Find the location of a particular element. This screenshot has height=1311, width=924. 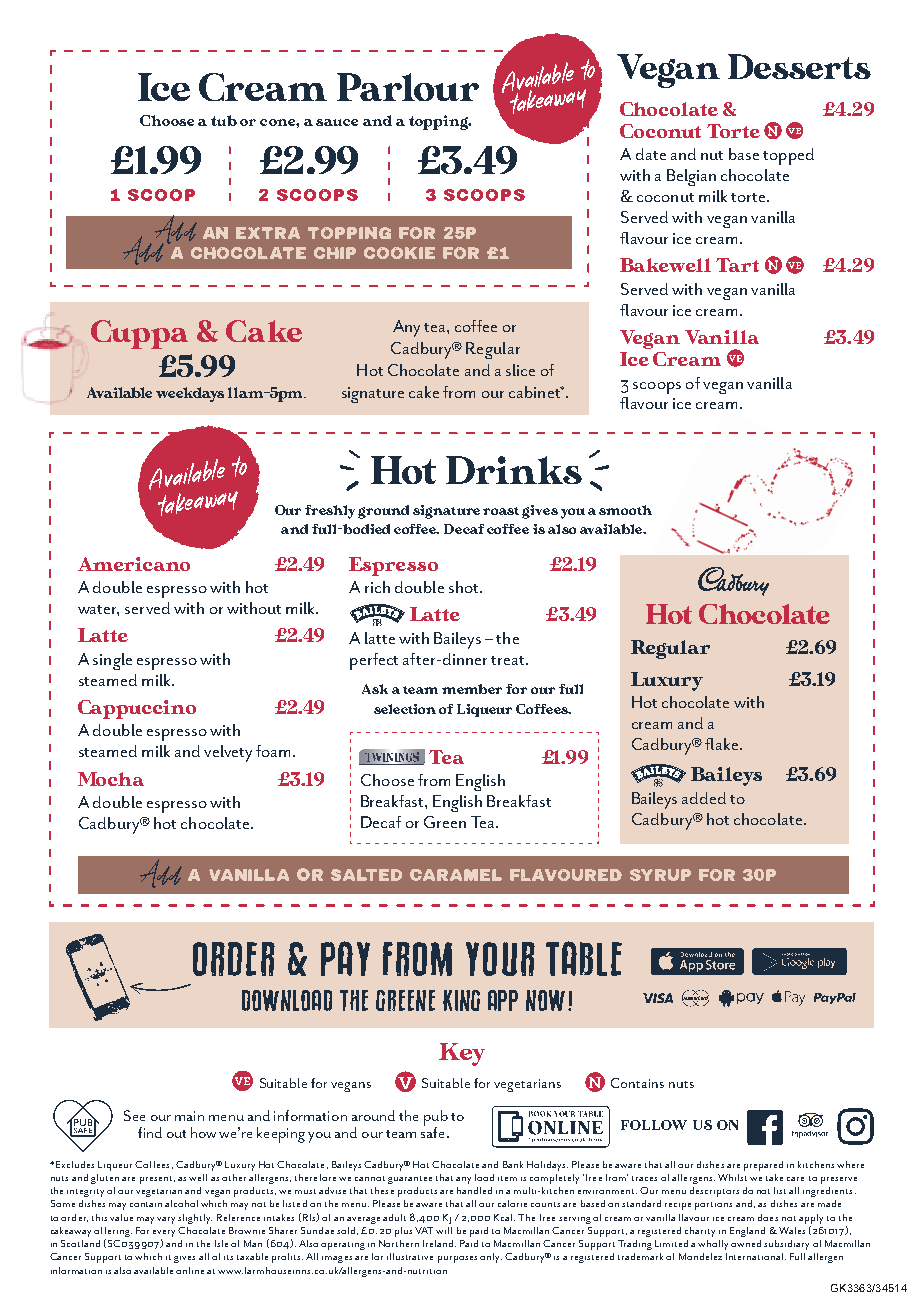

tub is located at coordinates (224, 120).
